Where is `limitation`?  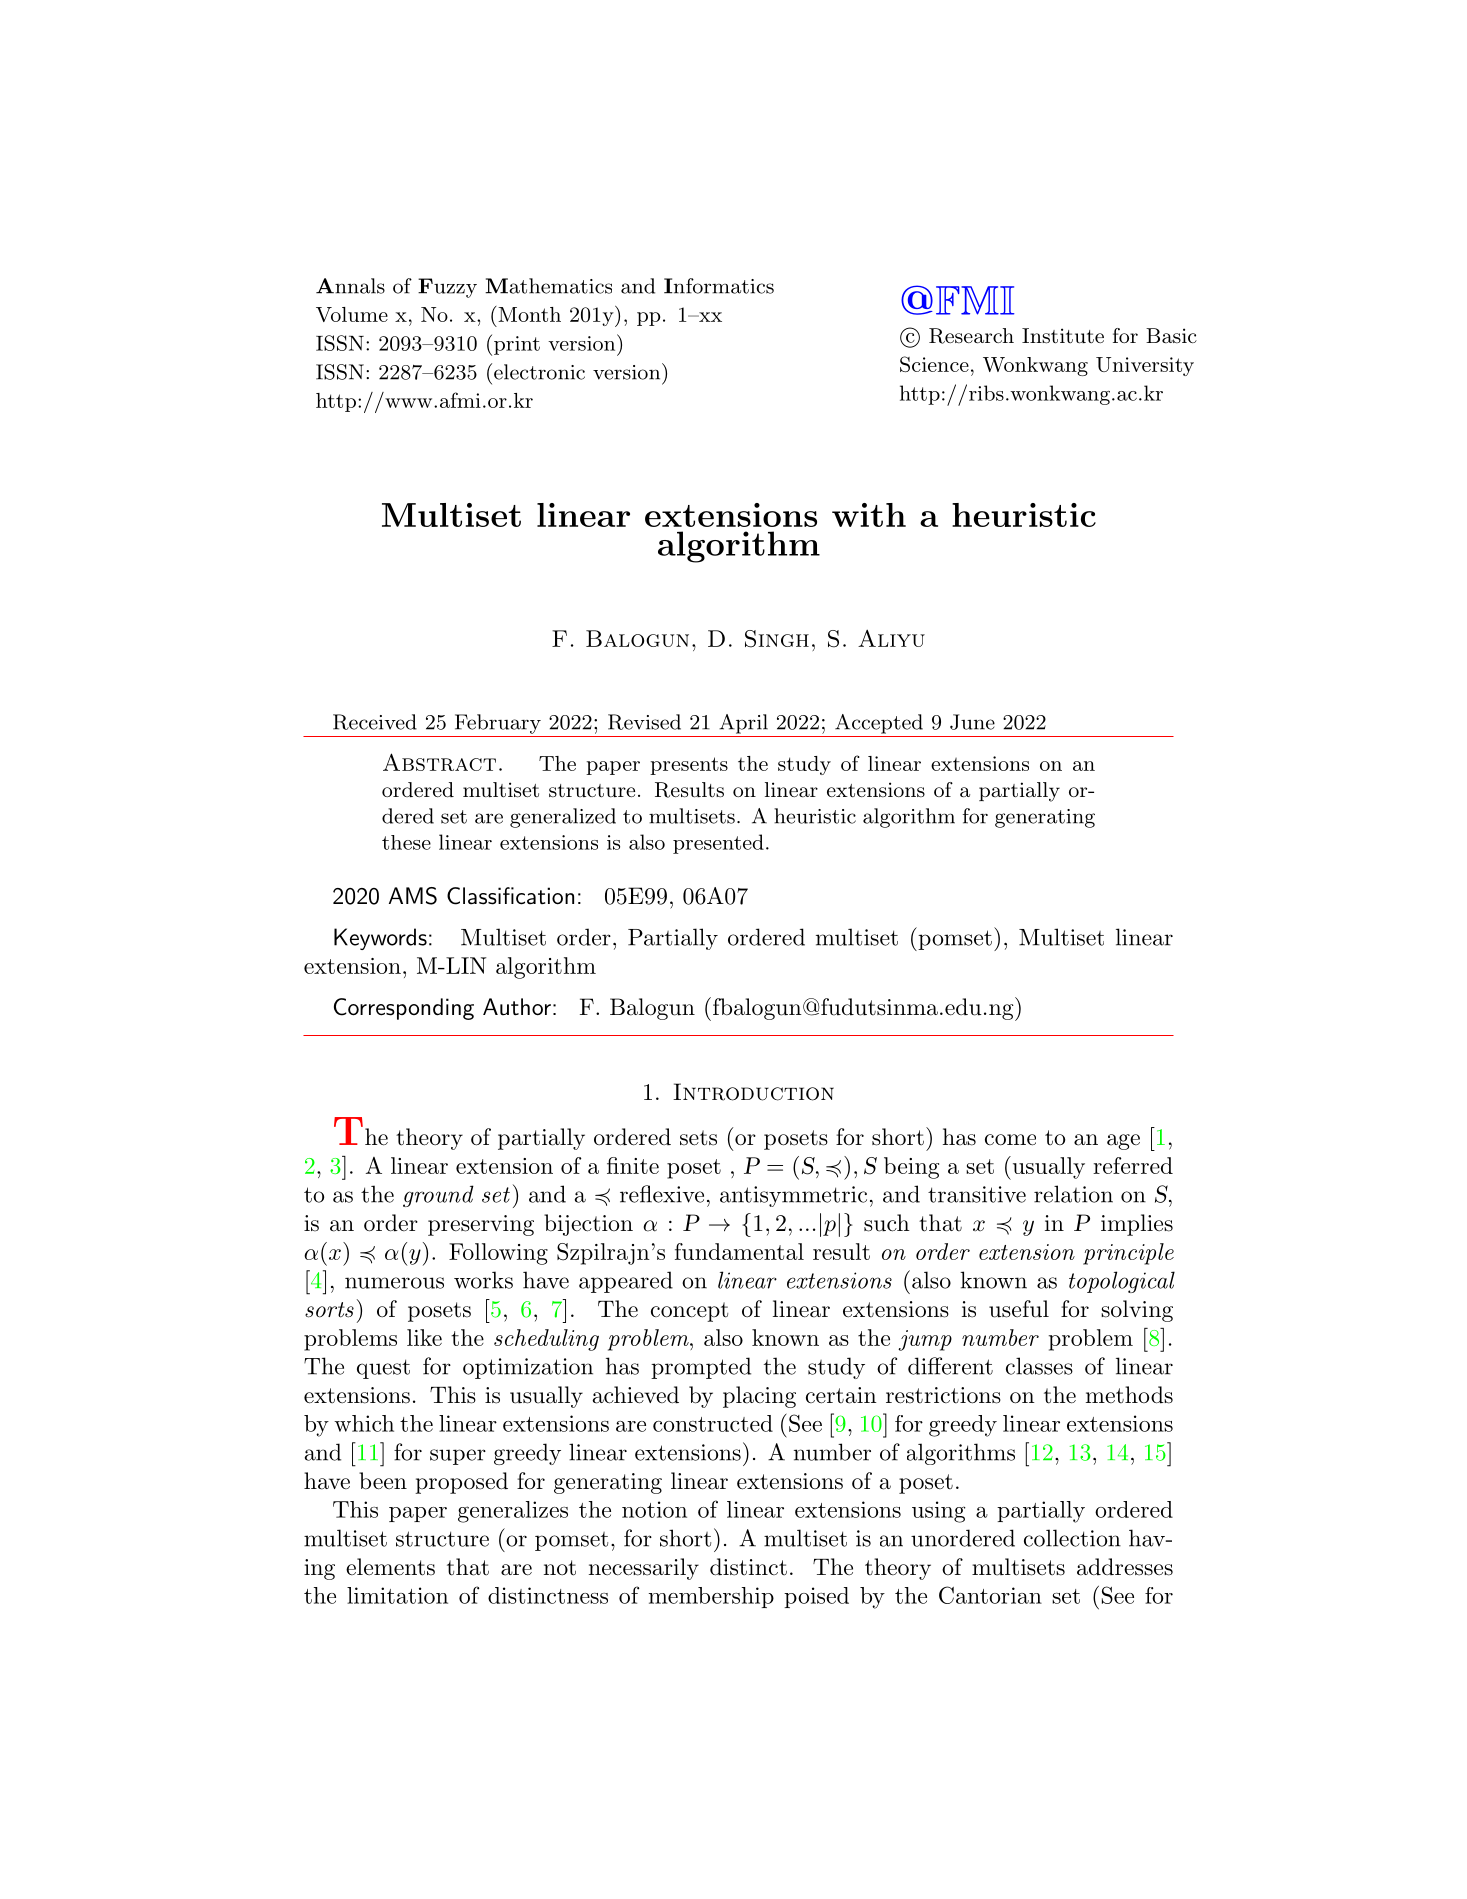 limitation is located at coordinates (397, 1595).
